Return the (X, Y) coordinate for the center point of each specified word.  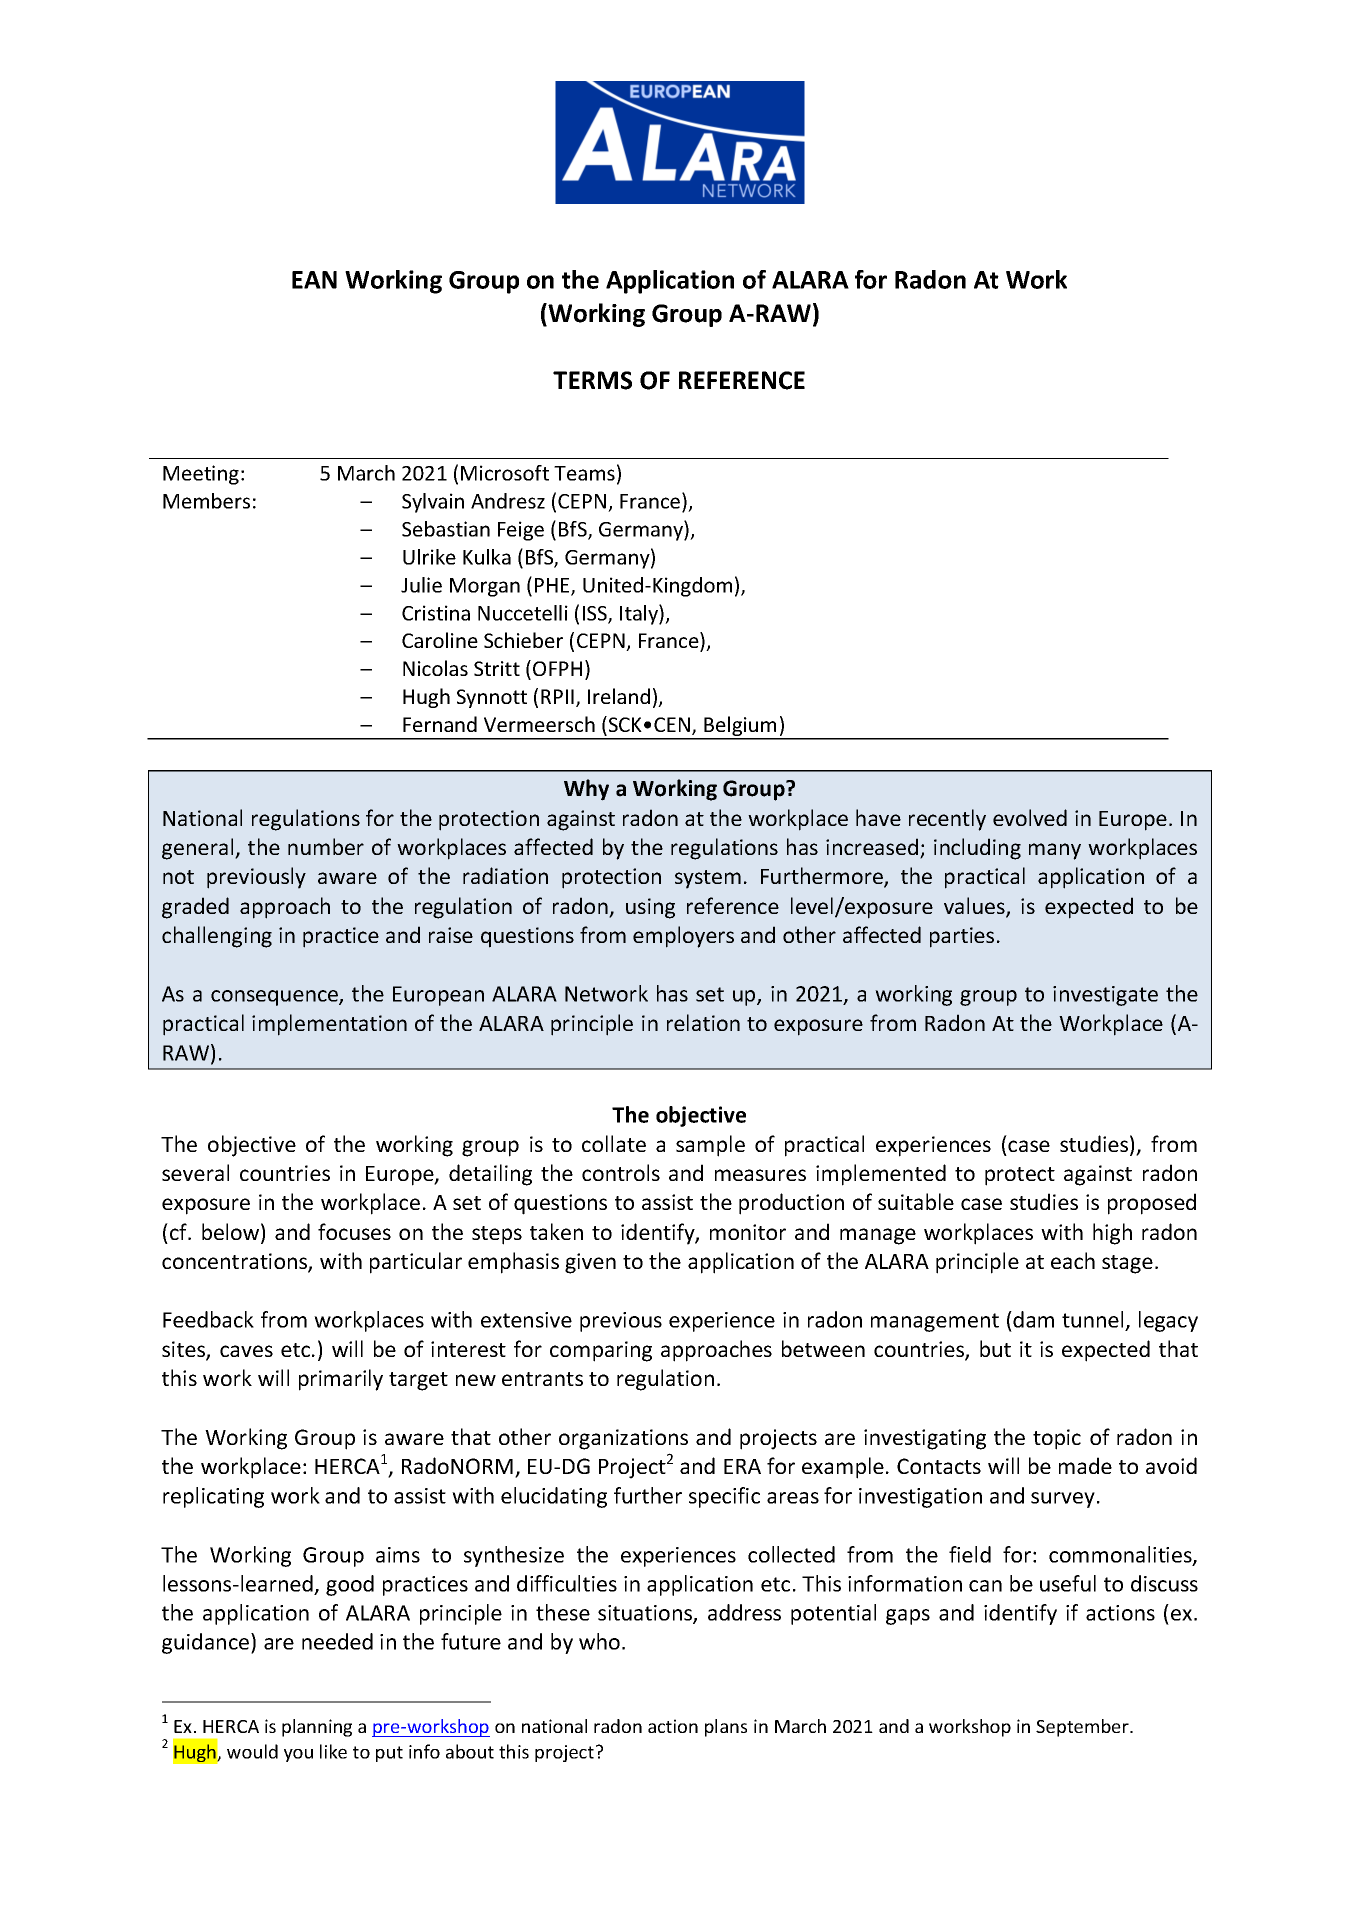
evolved (1030, 817)
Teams (584, 473)
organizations (623, 1439)
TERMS (592, 380)
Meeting (201, 475)
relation (703, 1022)
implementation (329, 1025)
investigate (1105, 996)
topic (1057, 1439)
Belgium (740, 727)
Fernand (440, 724)
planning (317, 1728)
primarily (341, 1380)
